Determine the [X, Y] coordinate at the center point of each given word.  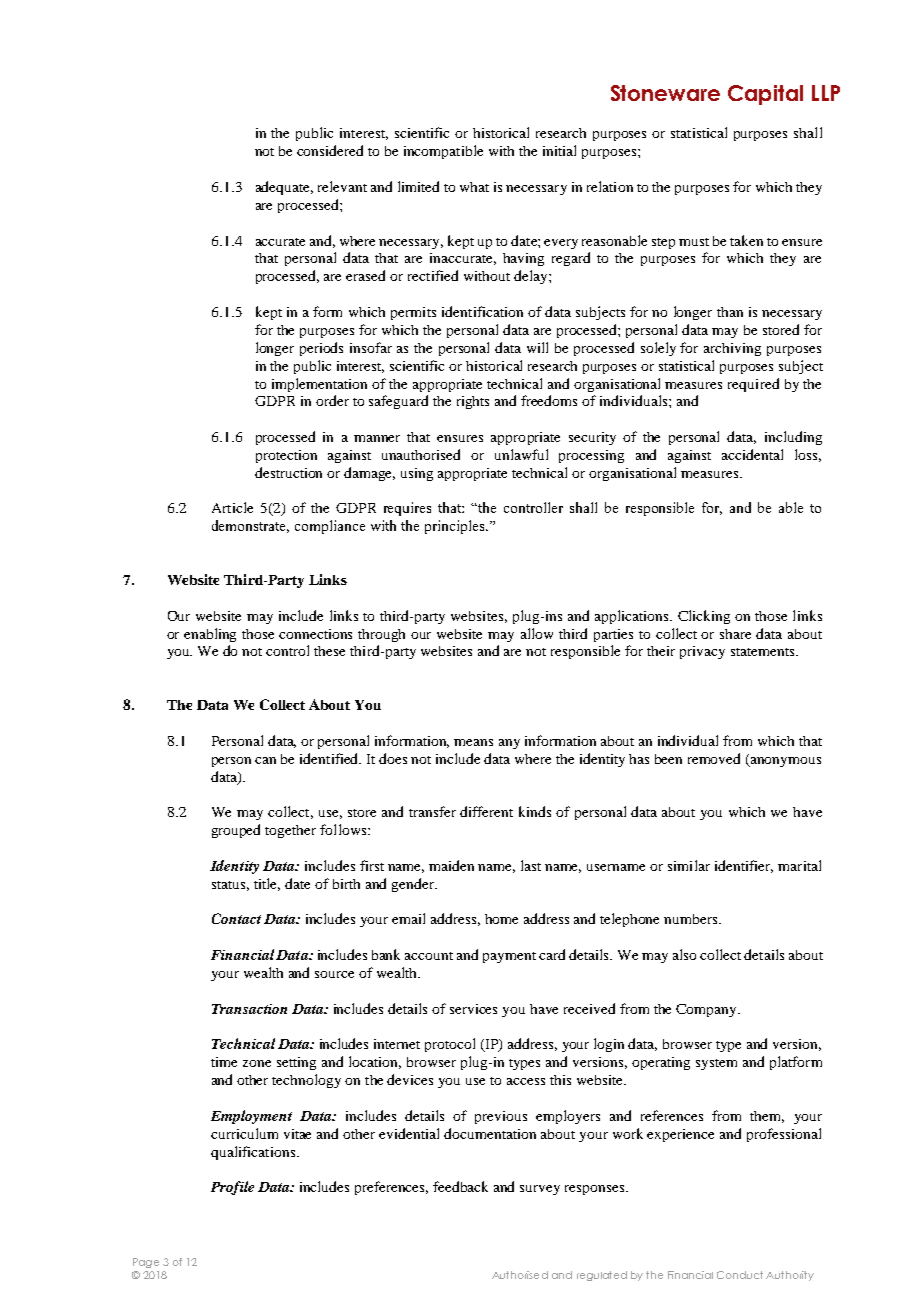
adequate [284, 188]
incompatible [443, 152]
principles [456, 527]
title [267, 884]
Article [232, 507]
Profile [232, 1188]
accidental [752, 454]
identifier [744, 866]
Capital [765, 95]
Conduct [740, 1275]
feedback [460, 1186]
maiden [451, 865]
